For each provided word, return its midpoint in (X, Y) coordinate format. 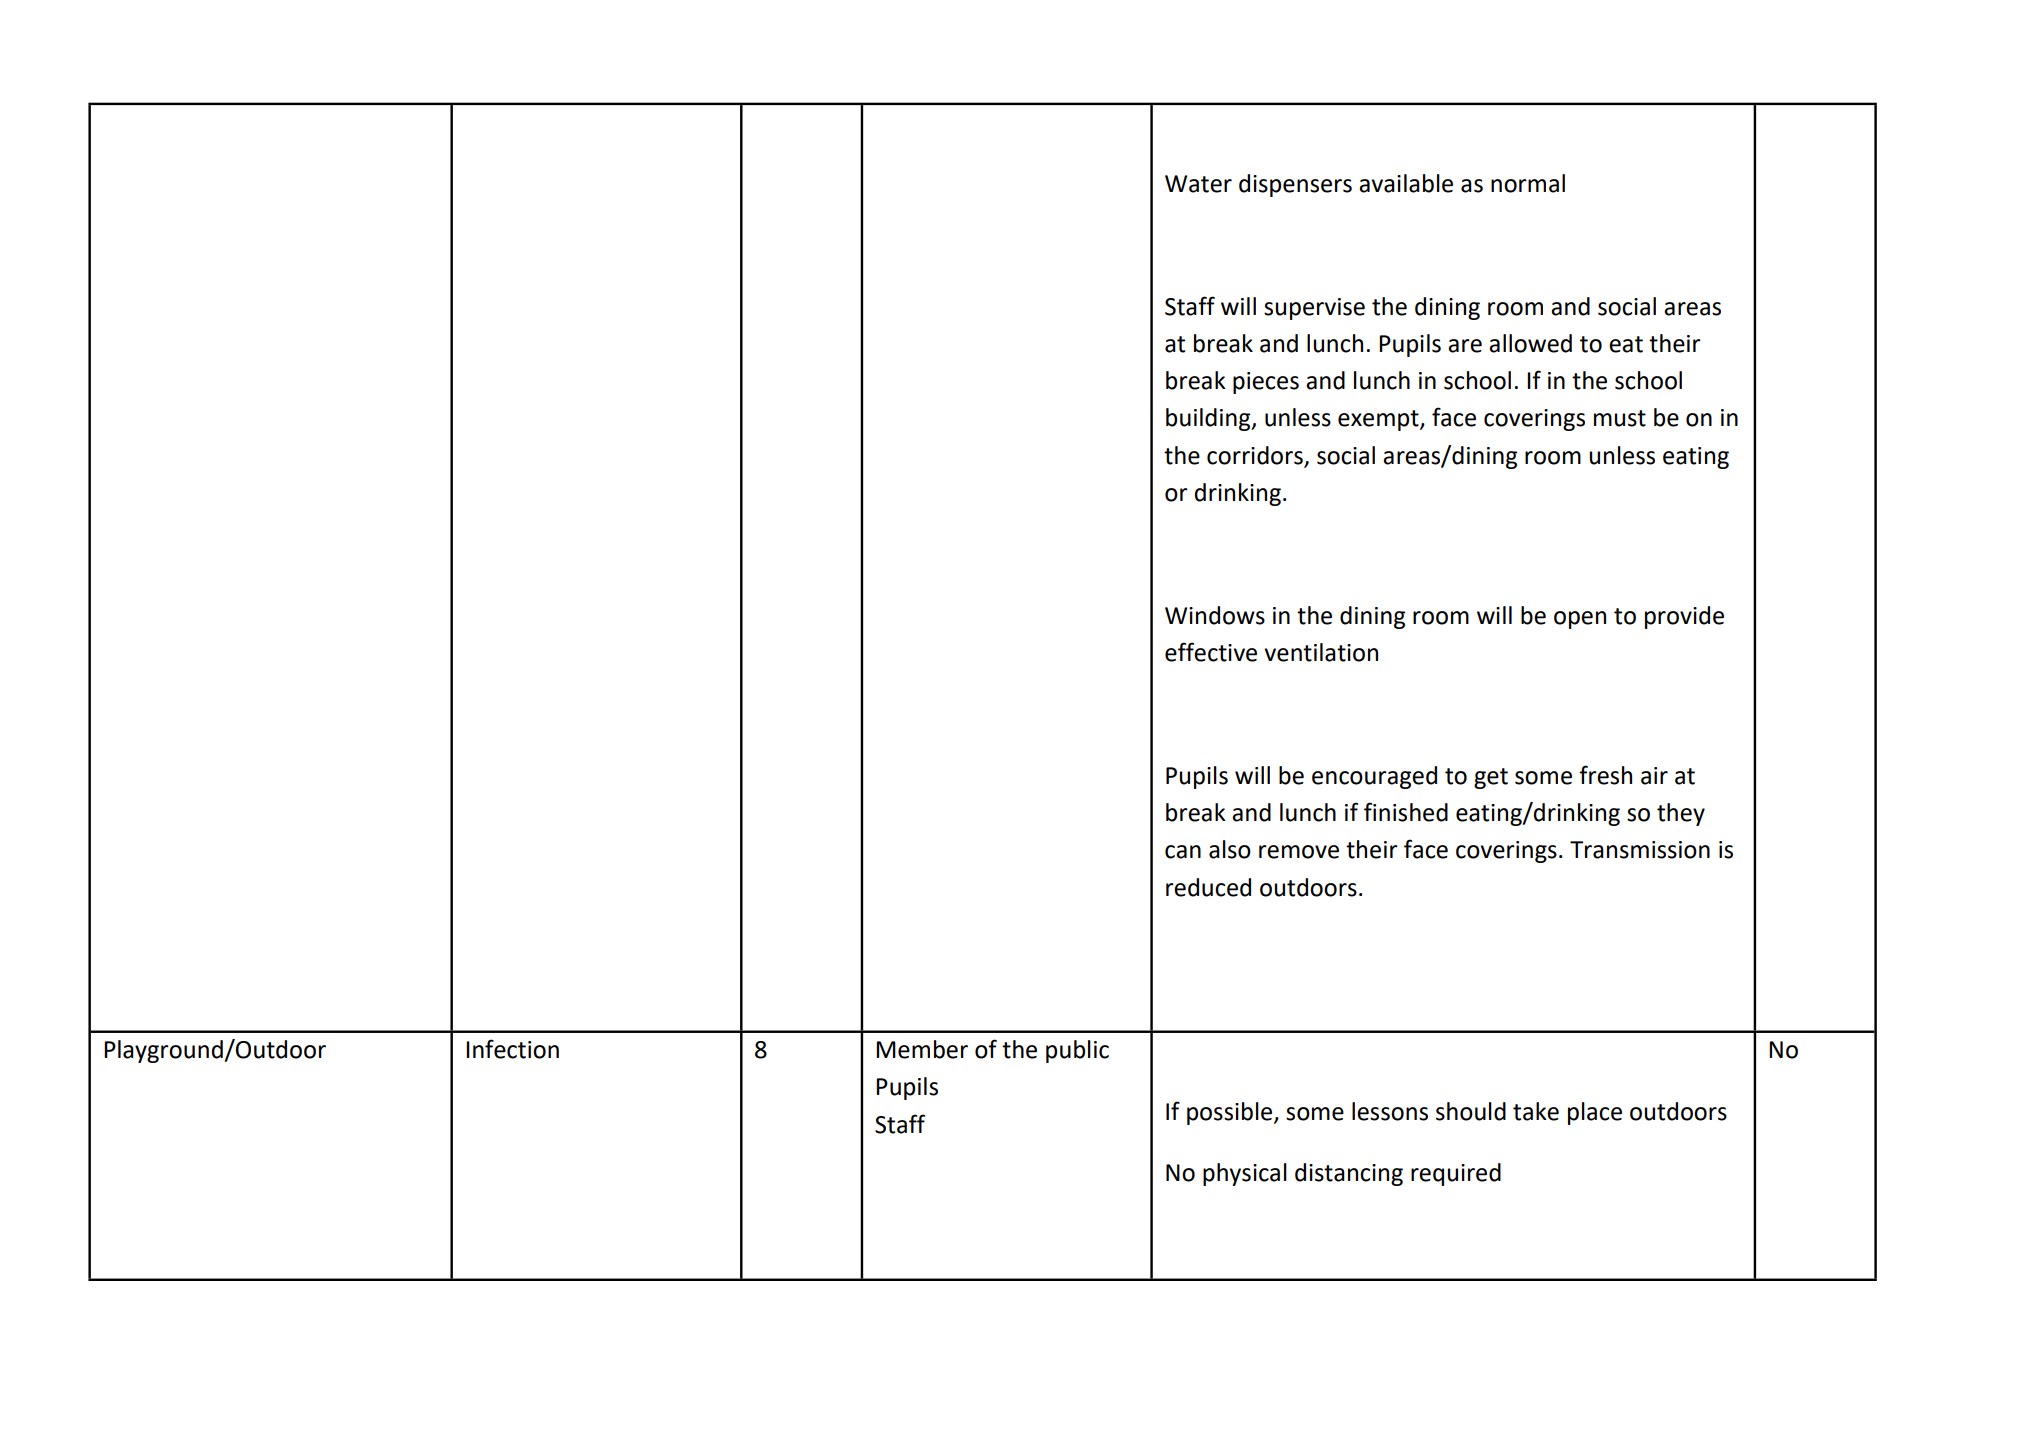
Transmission (1640, 850)
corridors (1255, 455)
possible (1231, 1113)
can (1183, 852)
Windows (1215, 615)
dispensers (1295, 185)
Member (922, 1049)
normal (1528, 183)
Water (1198, 184)
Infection (512, 1049)
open (1580, 620)
